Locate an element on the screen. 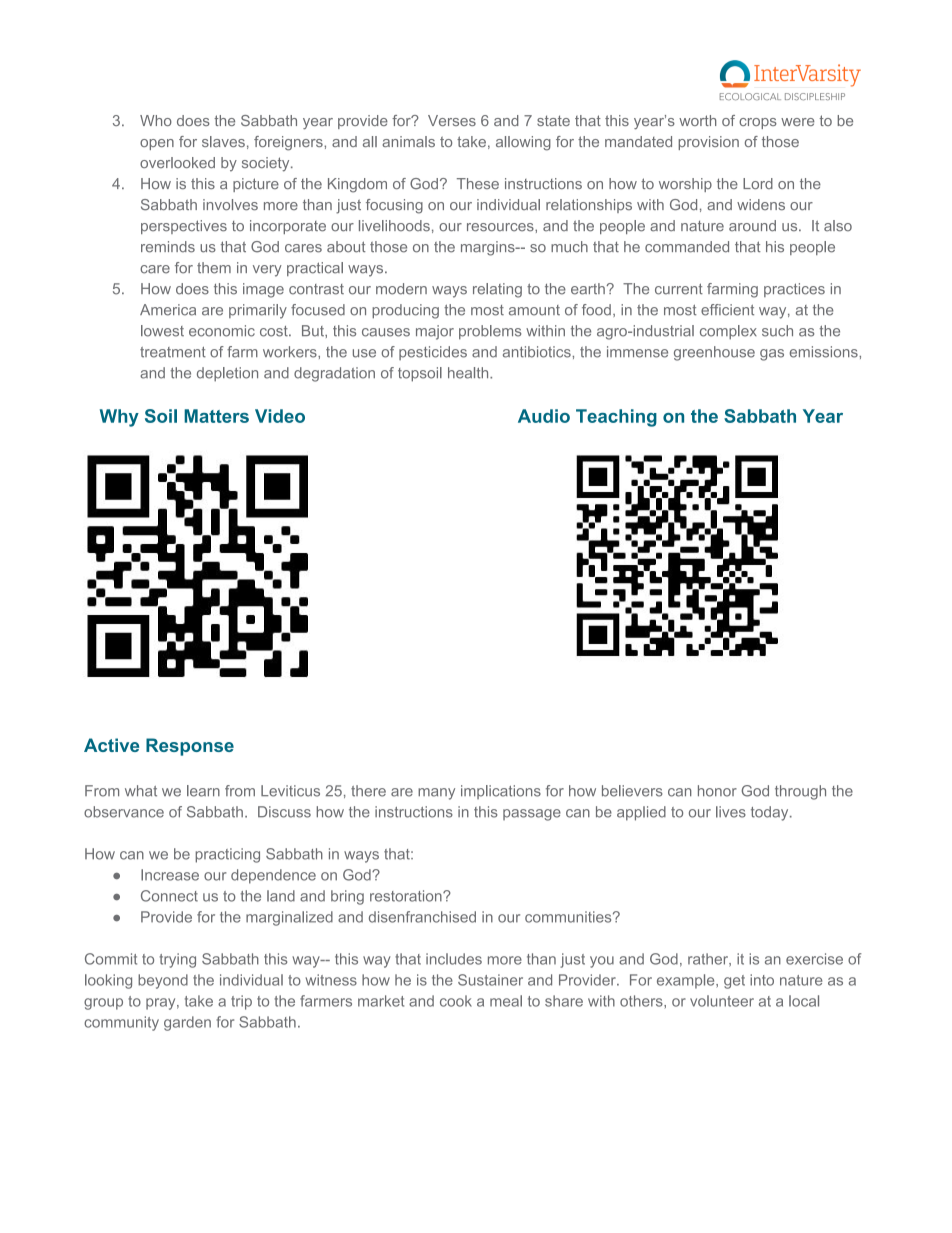  learn is located at coordinates (203, 791).
